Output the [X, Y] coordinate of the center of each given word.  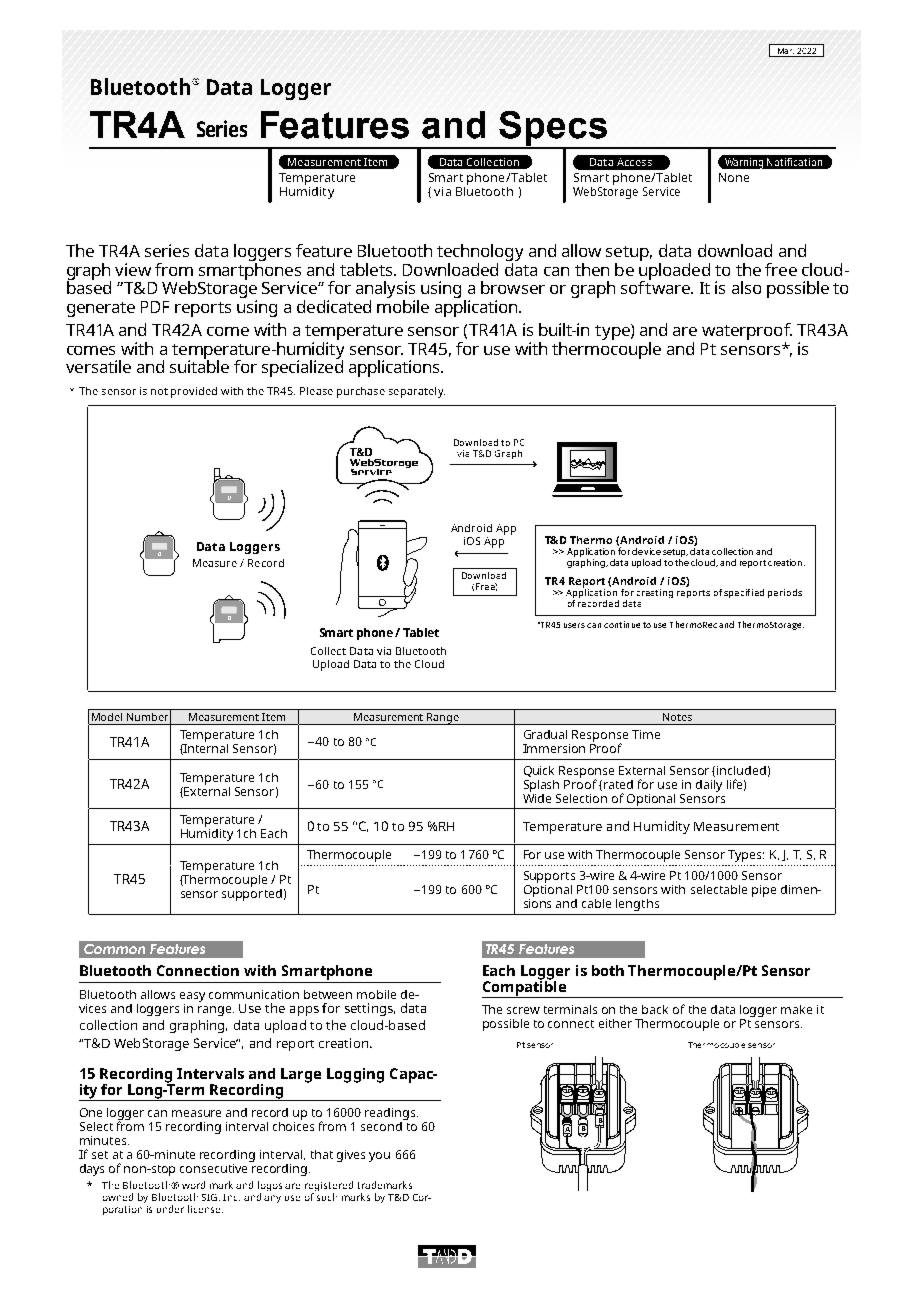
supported [252, 893]
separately [417, 392]
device [646, 551]
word [193, 1185]
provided [194, 392]
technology [480, 252]
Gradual [545, 734]
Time [646, 734]
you [379, 1157]
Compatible [525, 988]
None [734, 177]
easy [192, 997]
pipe [764, 891]
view [133, 269]
